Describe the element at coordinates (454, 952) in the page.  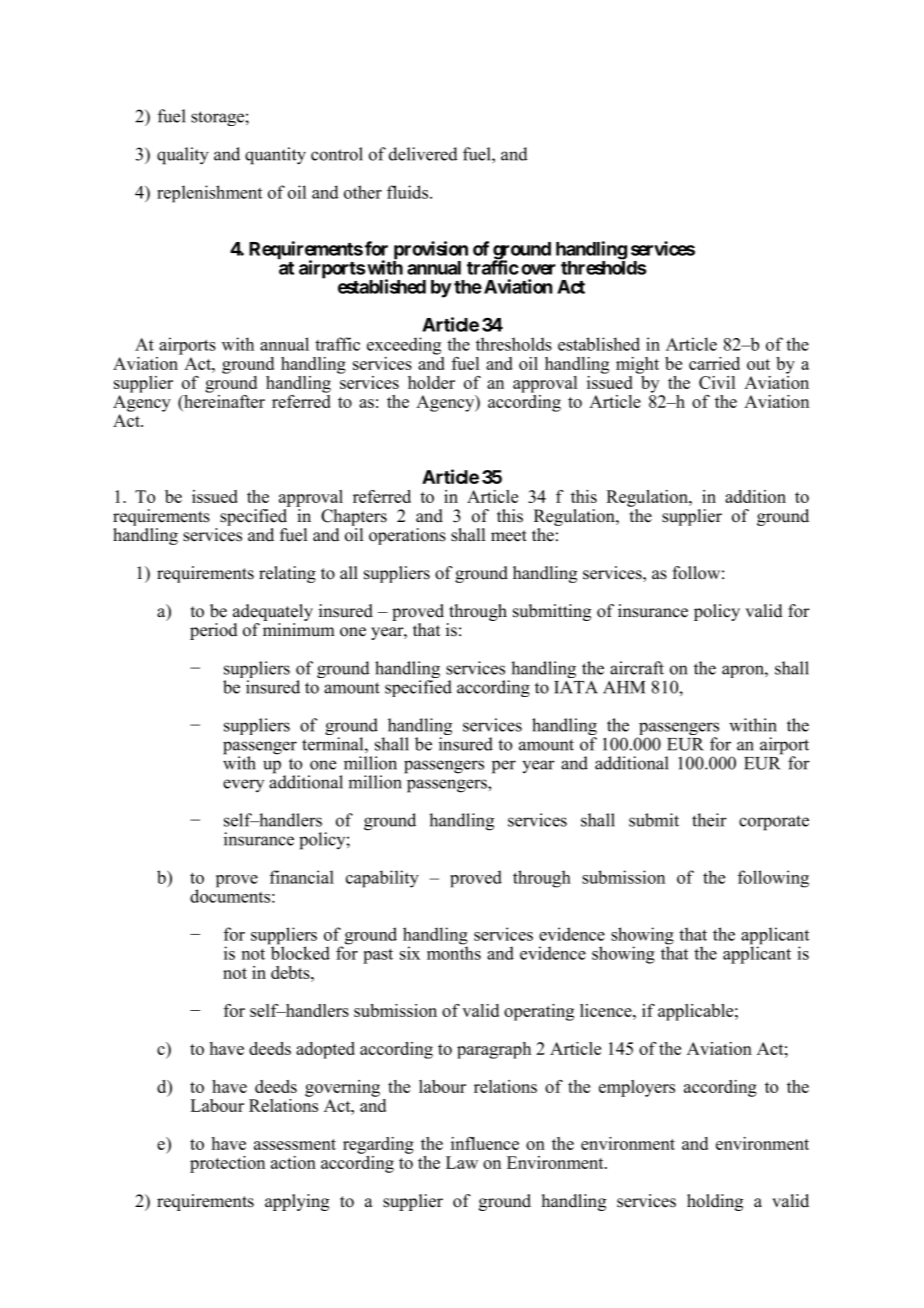
I see `months` at that location.
